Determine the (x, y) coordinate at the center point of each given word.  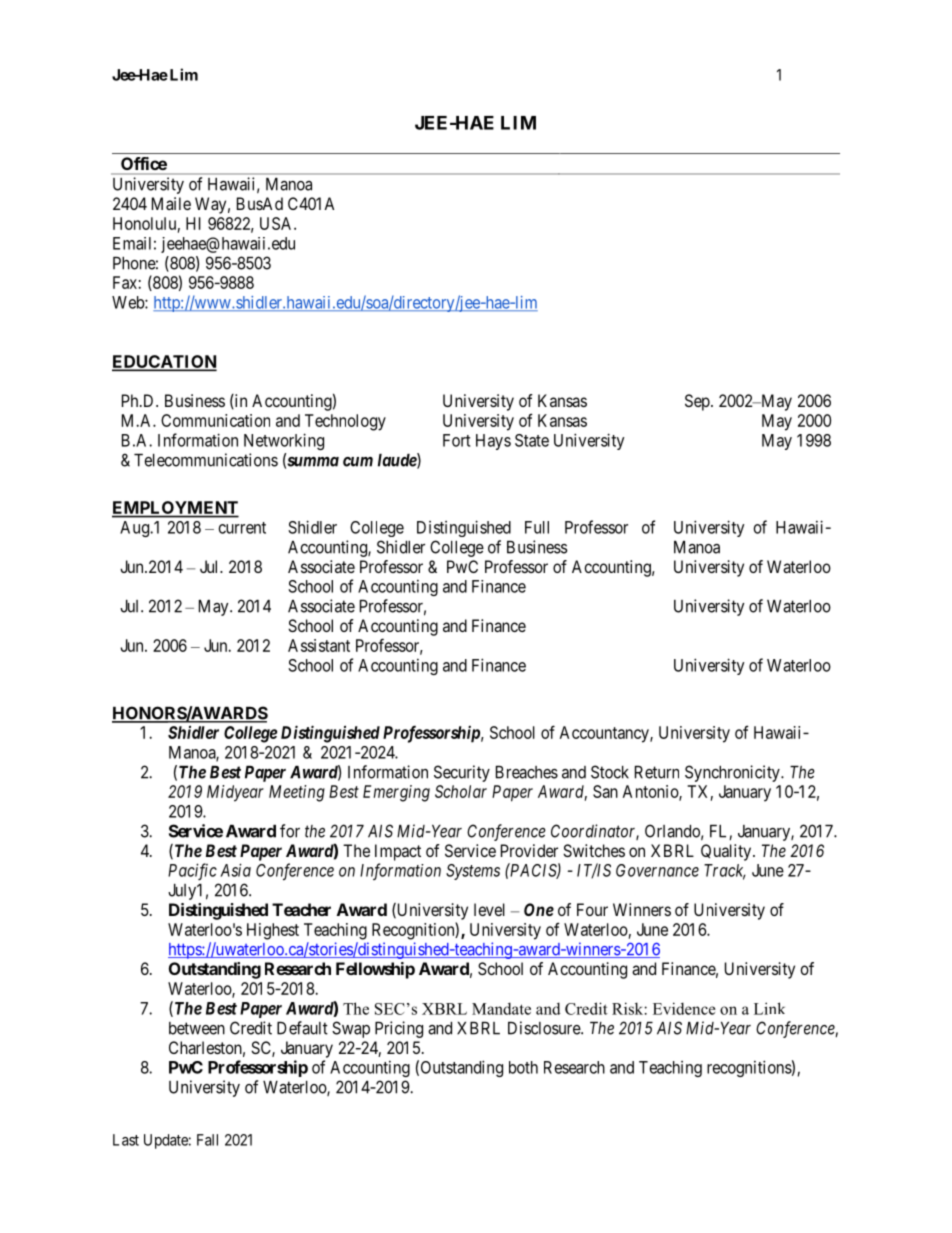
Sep (698, 402)
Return (657, 772)
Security (462, 773)
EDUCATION (164, 362)
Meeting (297, 793)
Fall (207, 1140)
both (523, 1067)
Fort (456, 440)
